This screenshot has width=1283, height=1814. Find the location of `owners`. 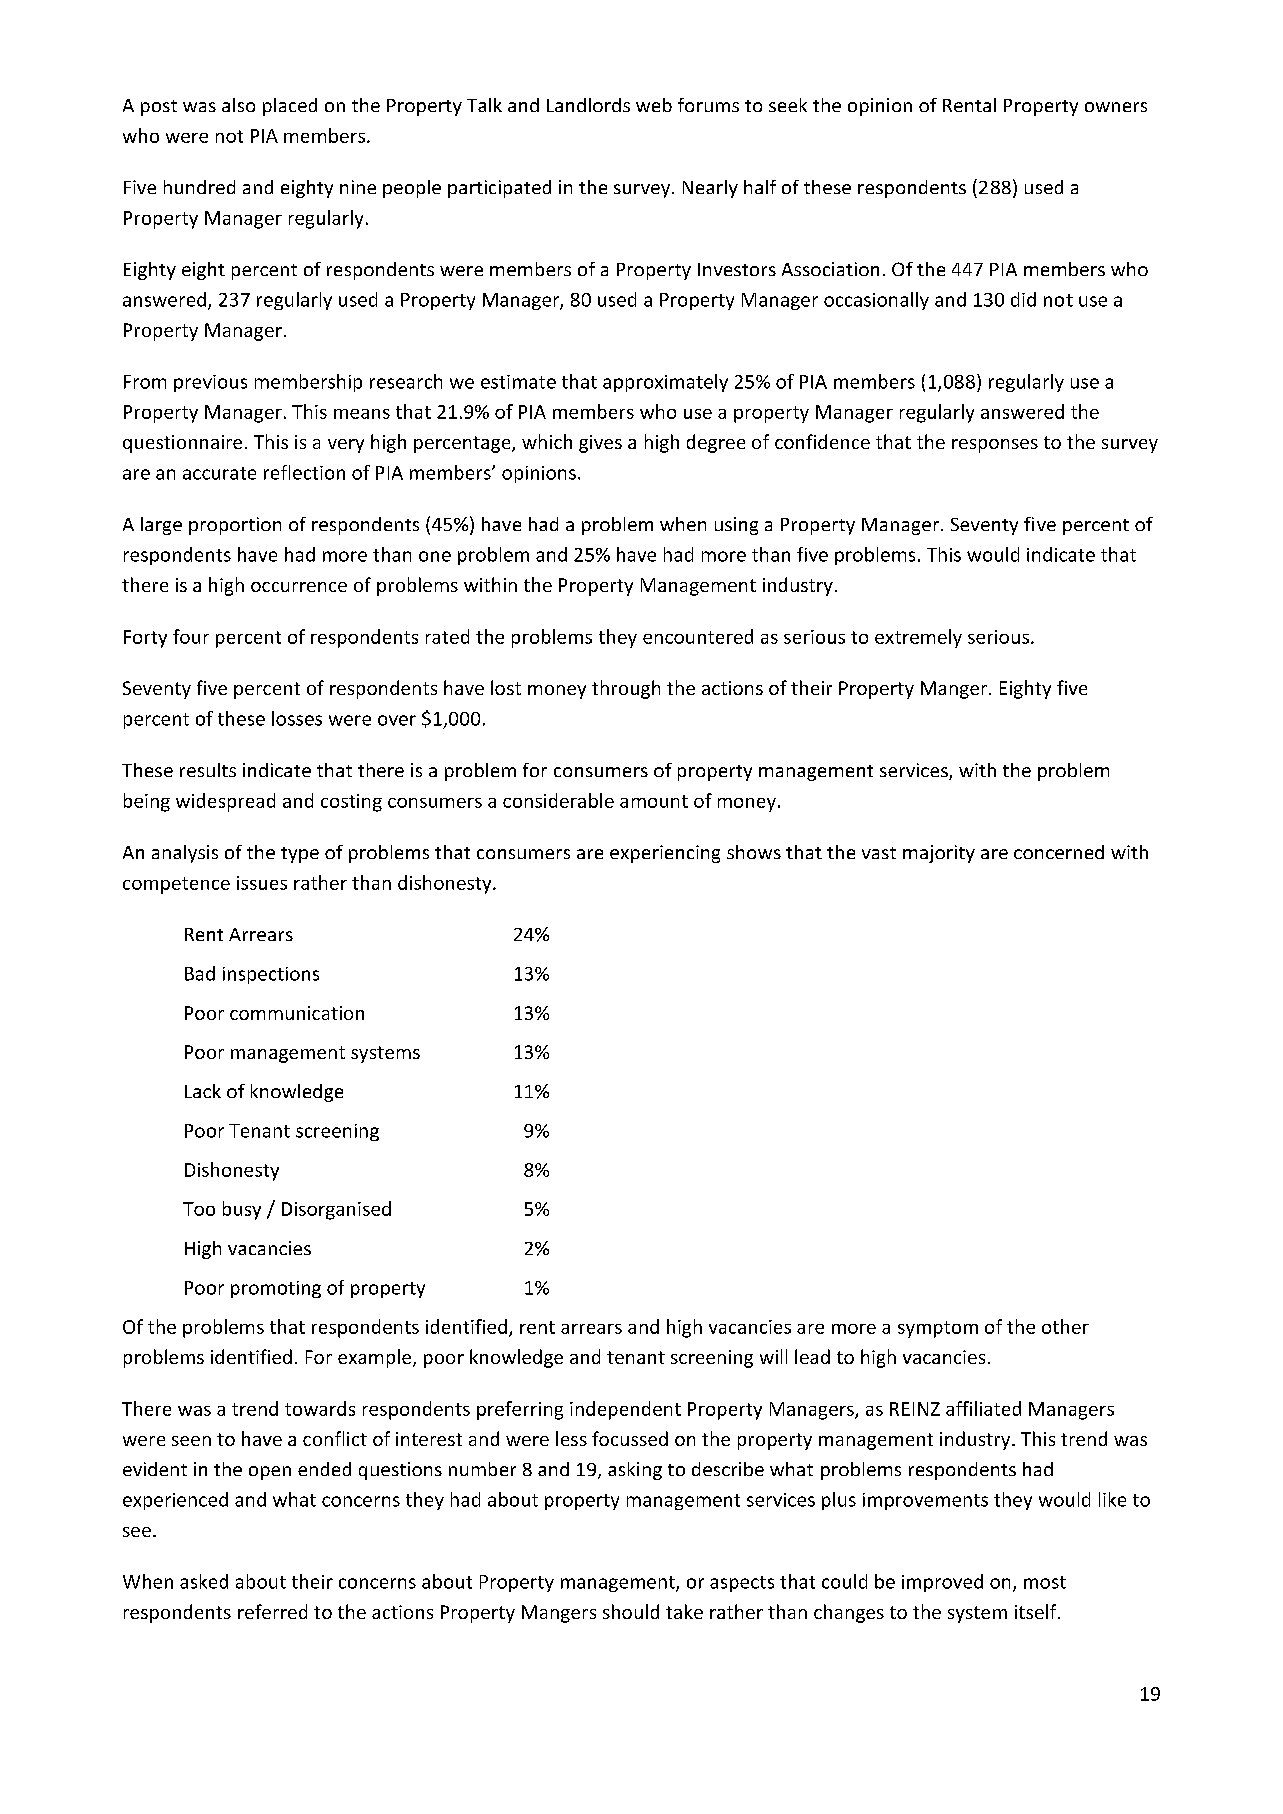

owners is located at coordinates (1116, 107).
